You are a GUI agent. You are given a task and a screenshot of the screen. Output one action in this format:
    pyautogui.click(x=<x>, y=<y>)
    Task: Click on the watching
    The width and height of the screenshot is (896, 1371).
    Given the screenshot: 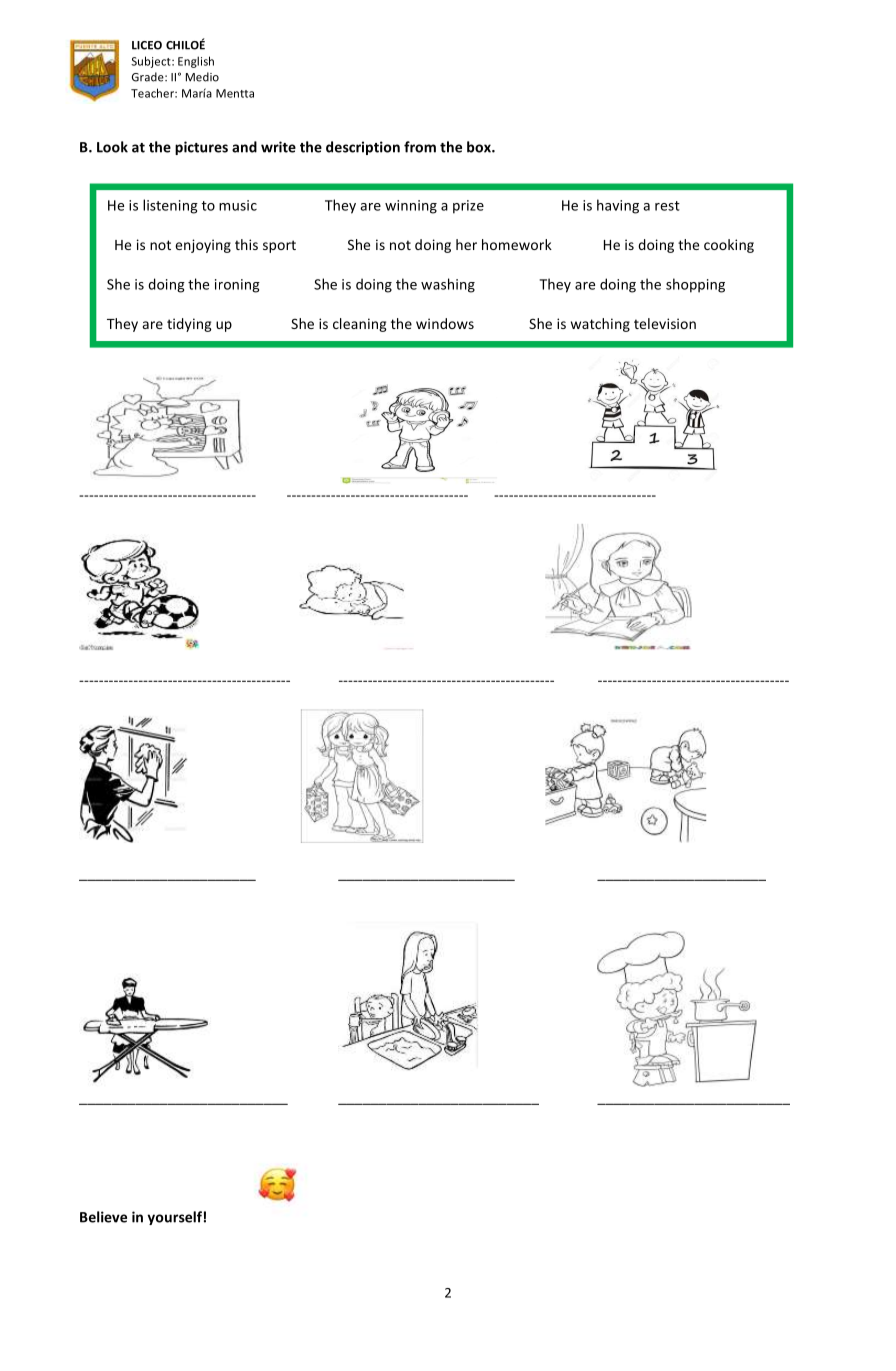 What is the action you would take?
    pyautogui.click(x=600, y=325)
